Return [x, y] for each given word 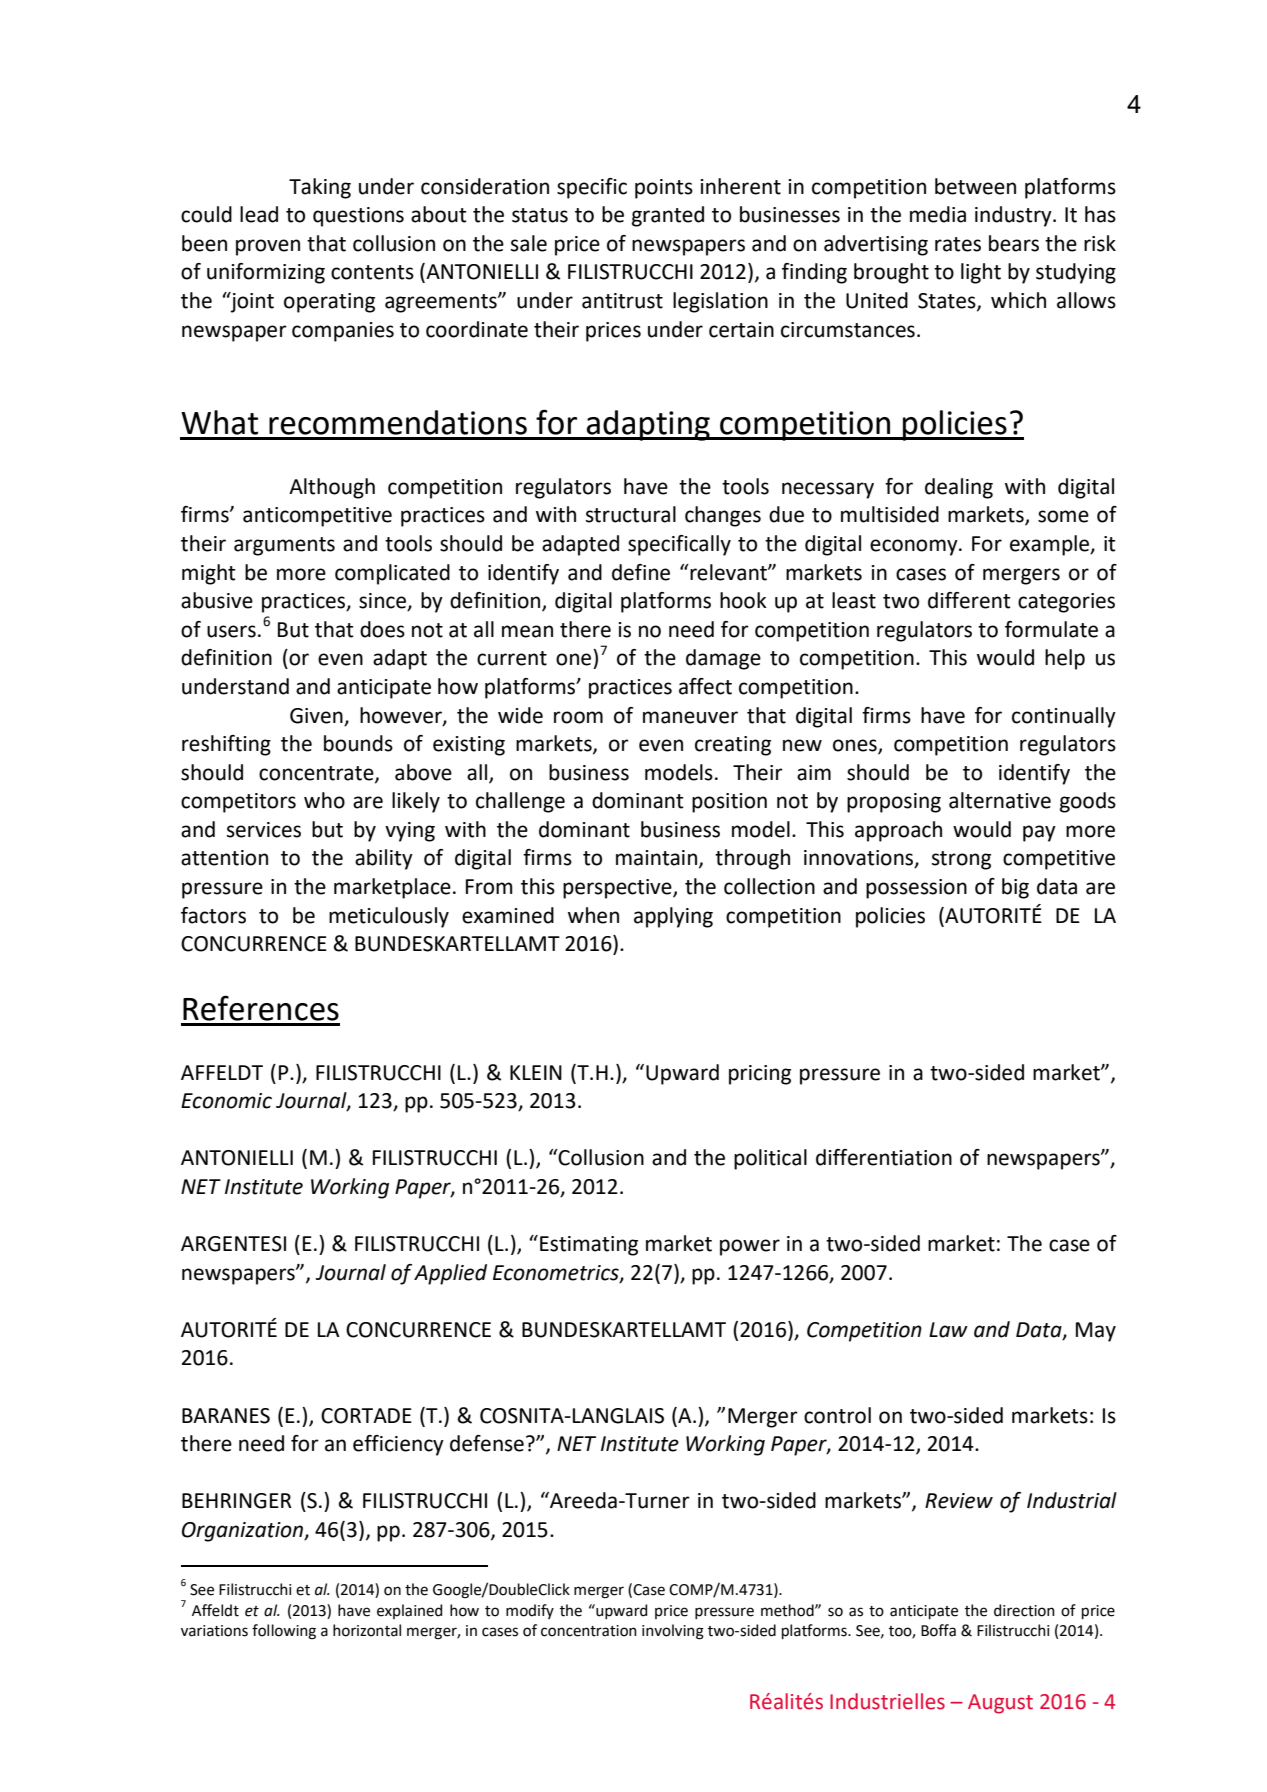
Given [316, 716]
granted [668, 216]
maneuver [690, 717]
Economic [226, 1101]
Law [948, 1330]
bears [1014, 243]
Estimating [589, 1246]
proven [268, 247]
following [284, 1632]
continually [1064, 717]
